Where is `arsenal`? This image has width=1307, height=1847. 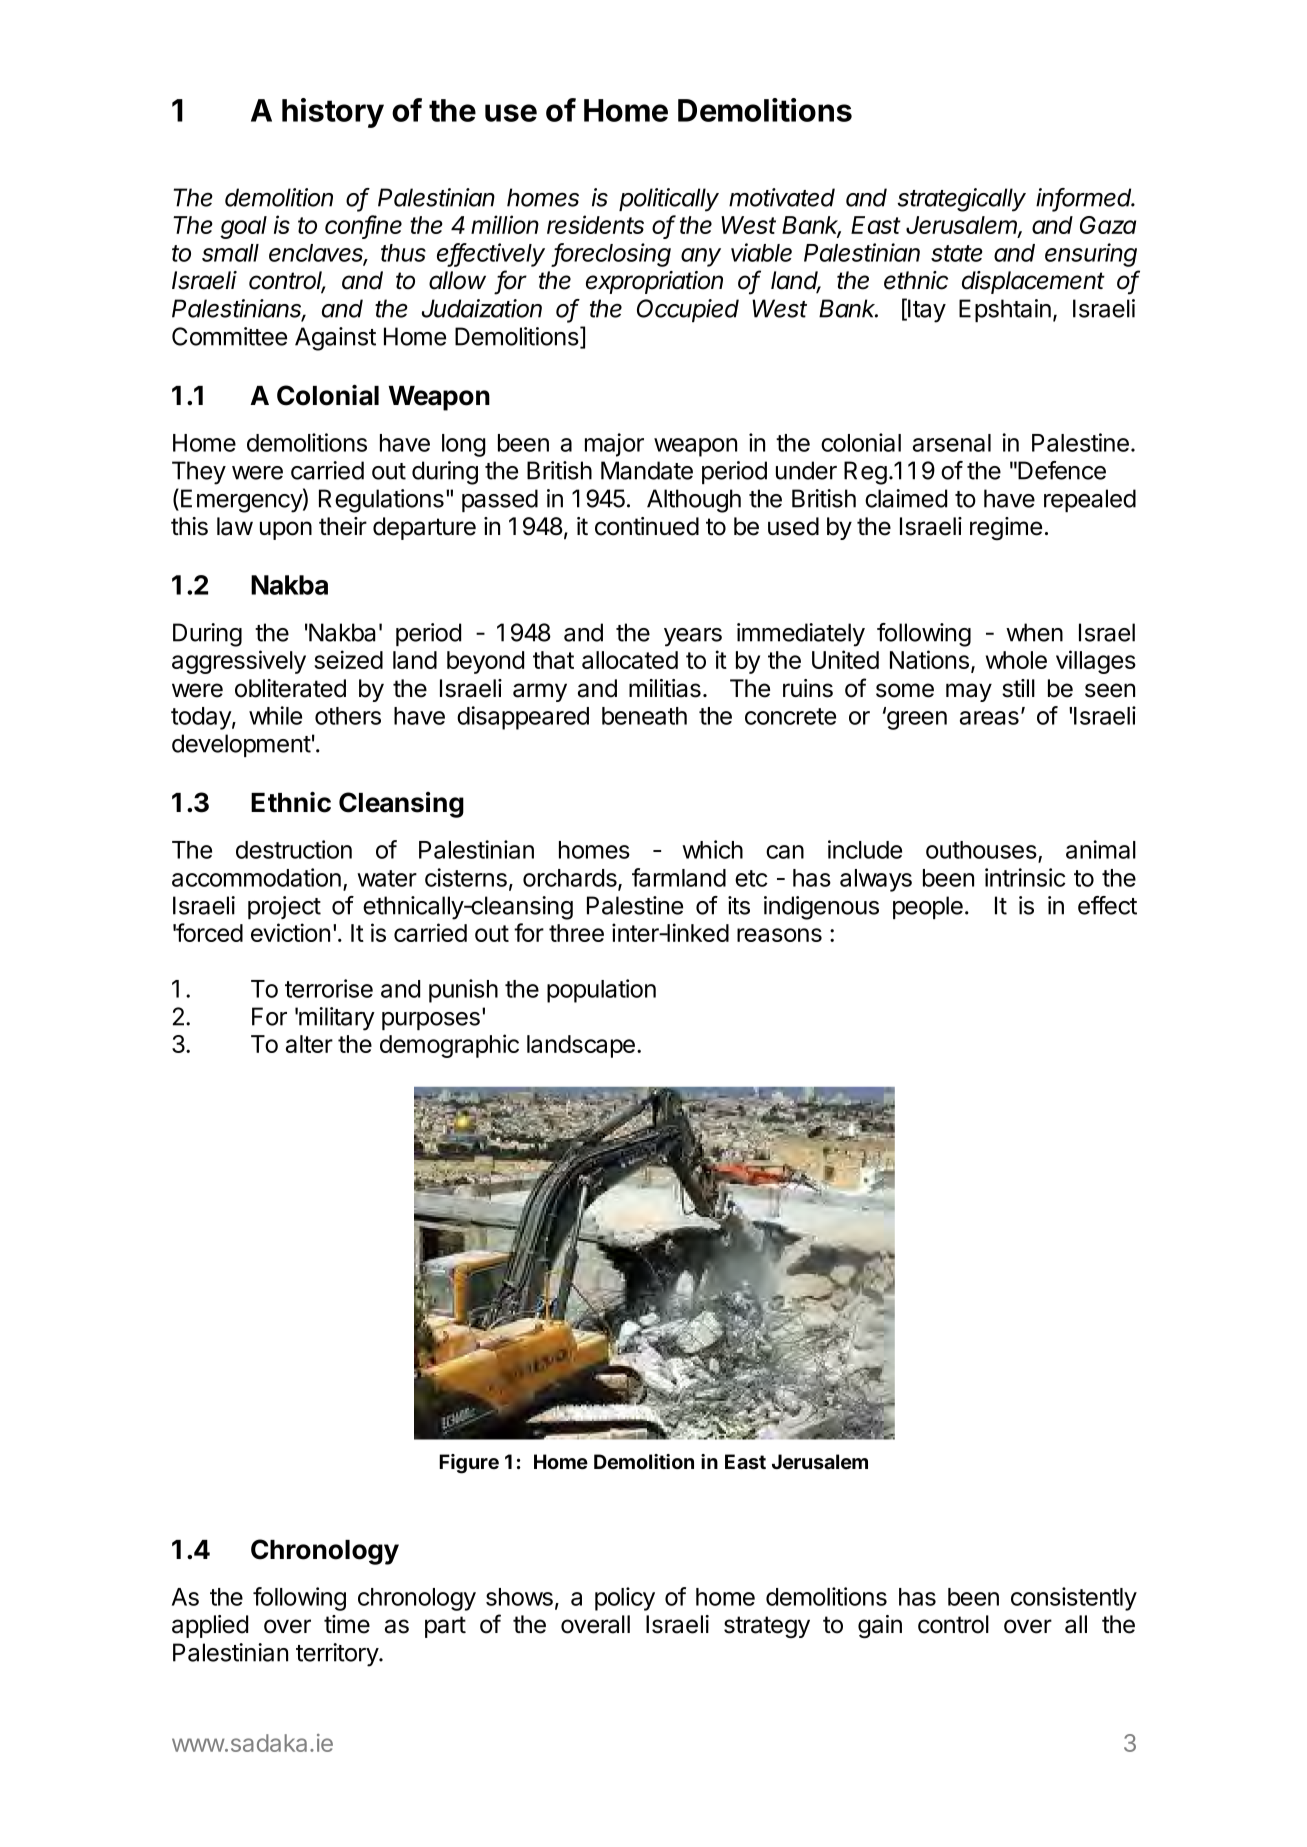 arsenal is located at coordinates (952, 443).
